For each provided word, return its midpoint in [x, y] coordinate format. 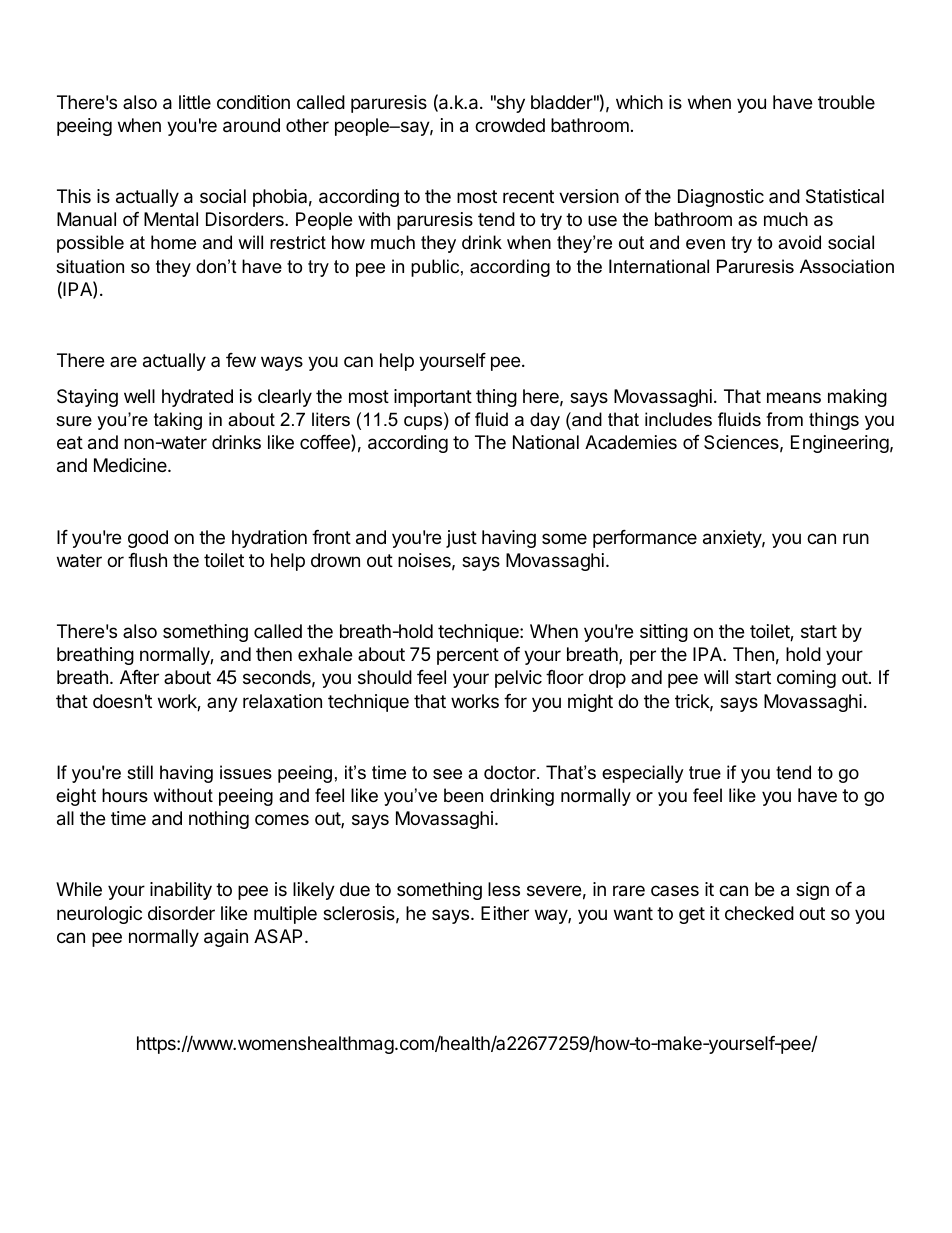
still [140, 772]
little [195, 102]
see [447, 774]
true [705, 772]
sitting [664, 633]
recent [528, 196]
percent [468, 656]
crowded [510, 125]
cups [424, 423]
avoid [799, 242]
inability [181, 891]
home [173, 242]
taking [178, 421]
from [784, 419]
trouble [846, 102]
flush [147, 560]
